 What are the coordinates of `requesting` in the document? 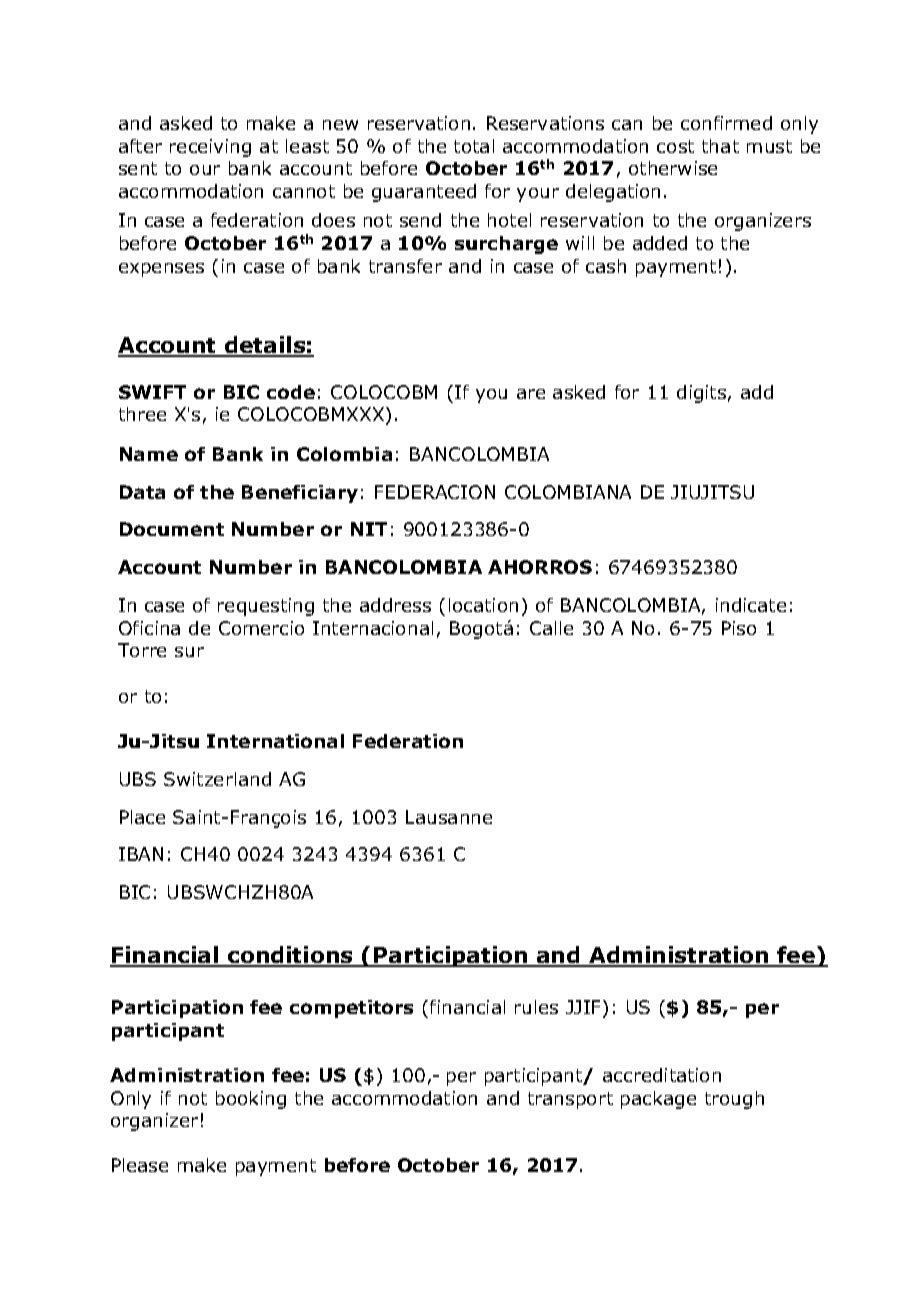 It's located at (266, 607).
